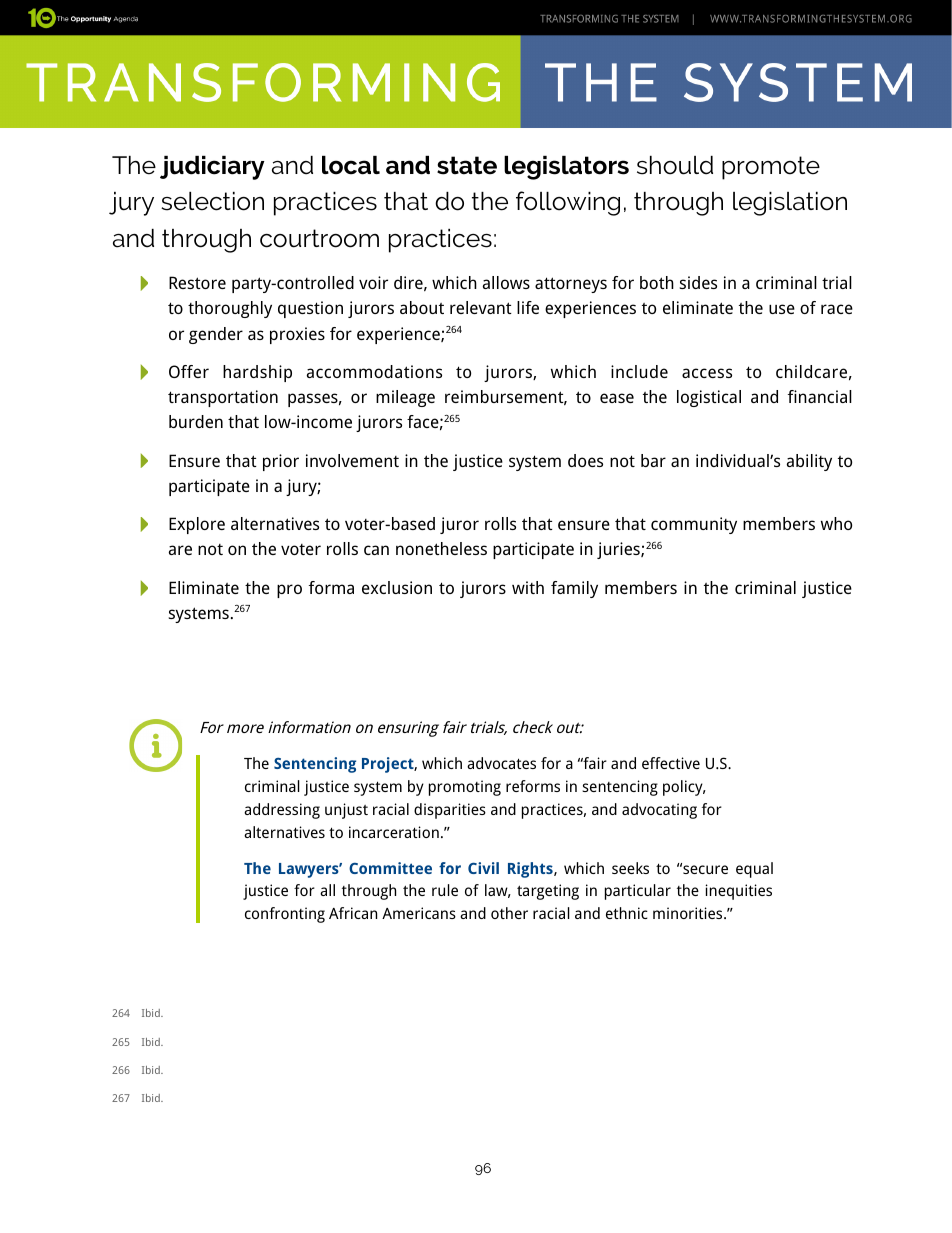 The width and height of the page is (952, 1233). What do you see at coordinates (585, 460) in the page?
I see `does` at bounding box center [585, 460].
